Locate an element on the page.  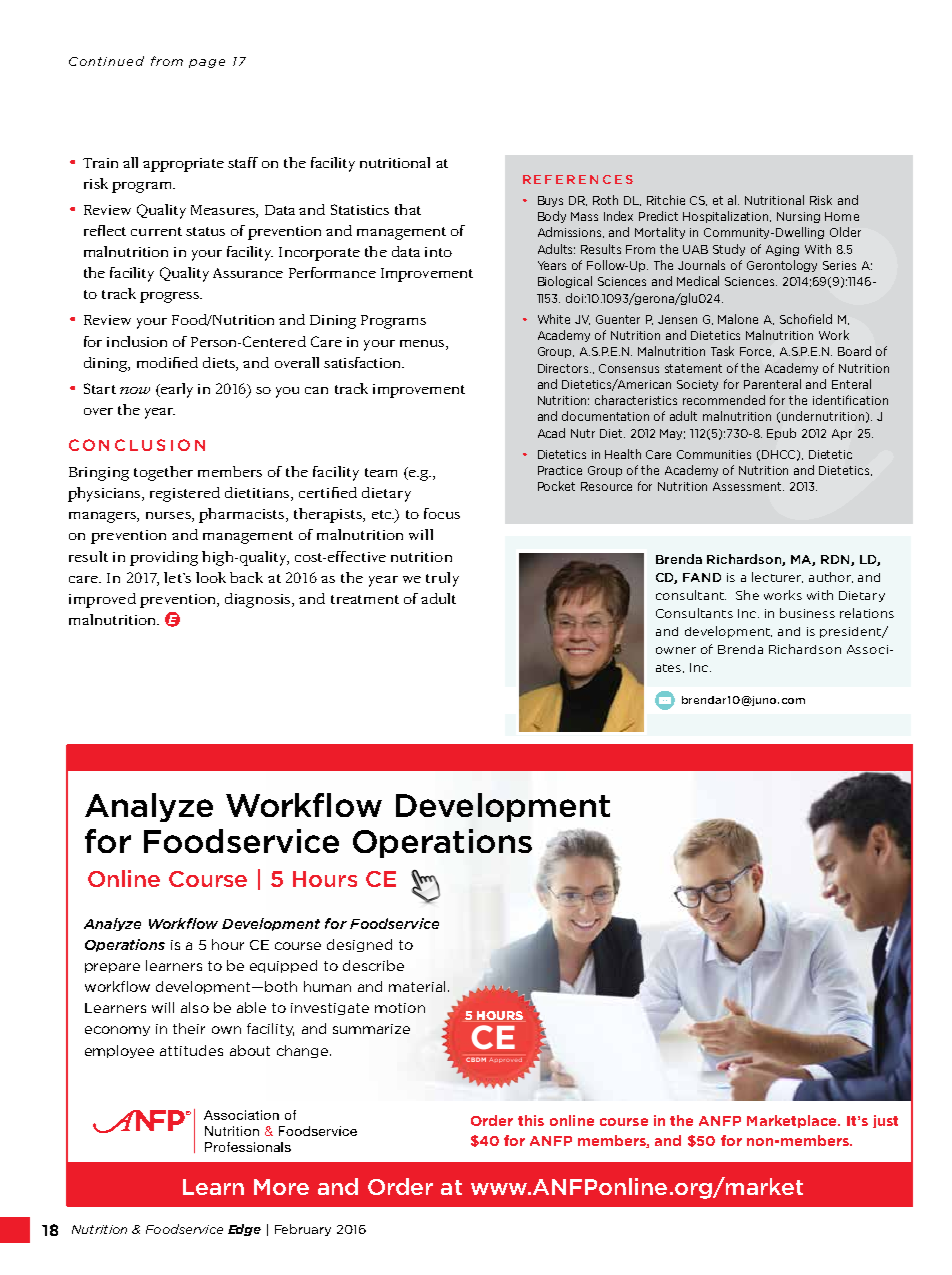
Edge is located at coordinates (244, 1230).
